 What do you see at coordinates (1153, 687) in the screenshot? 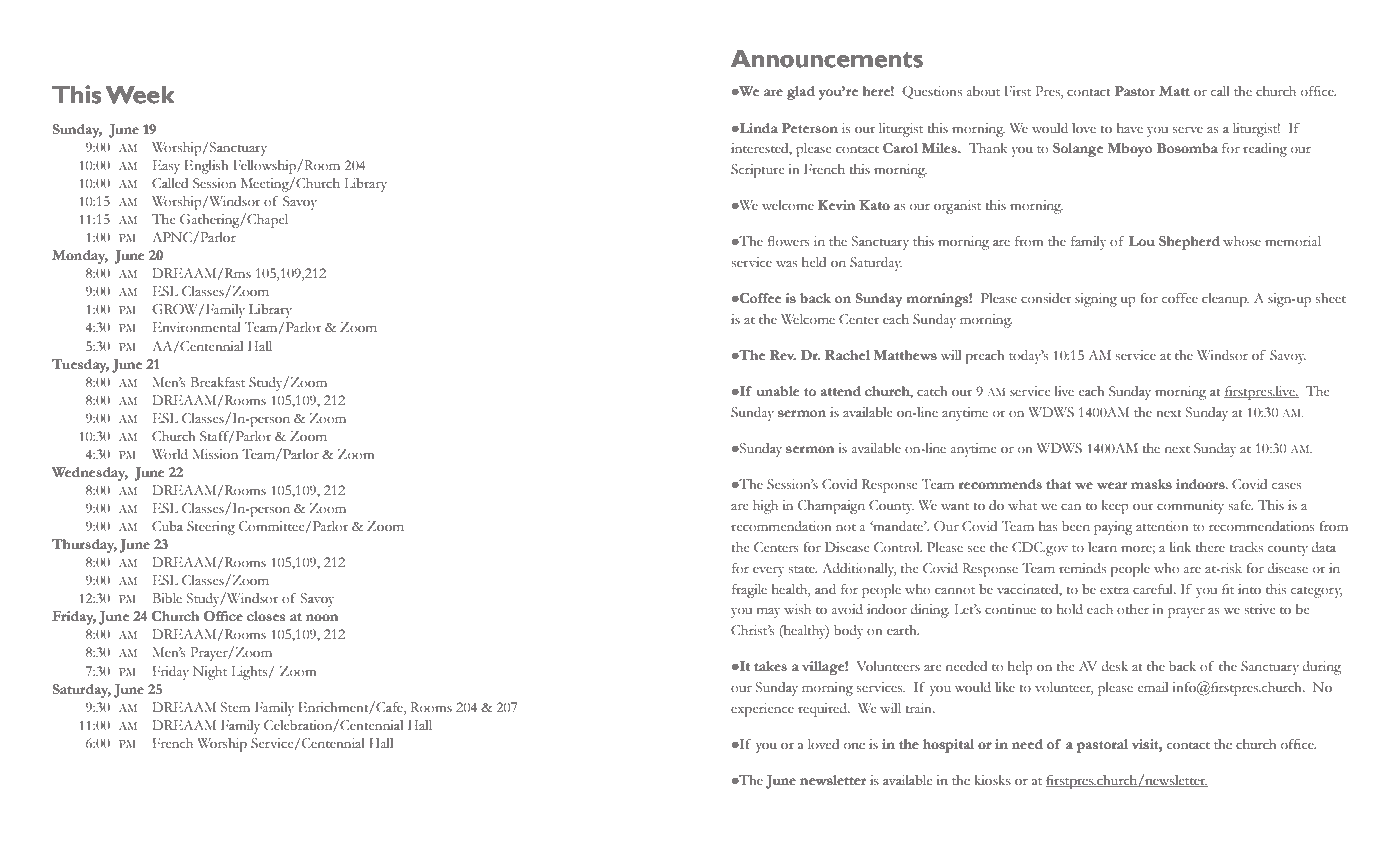
I see `email` at bounding box center [1153, 687].
